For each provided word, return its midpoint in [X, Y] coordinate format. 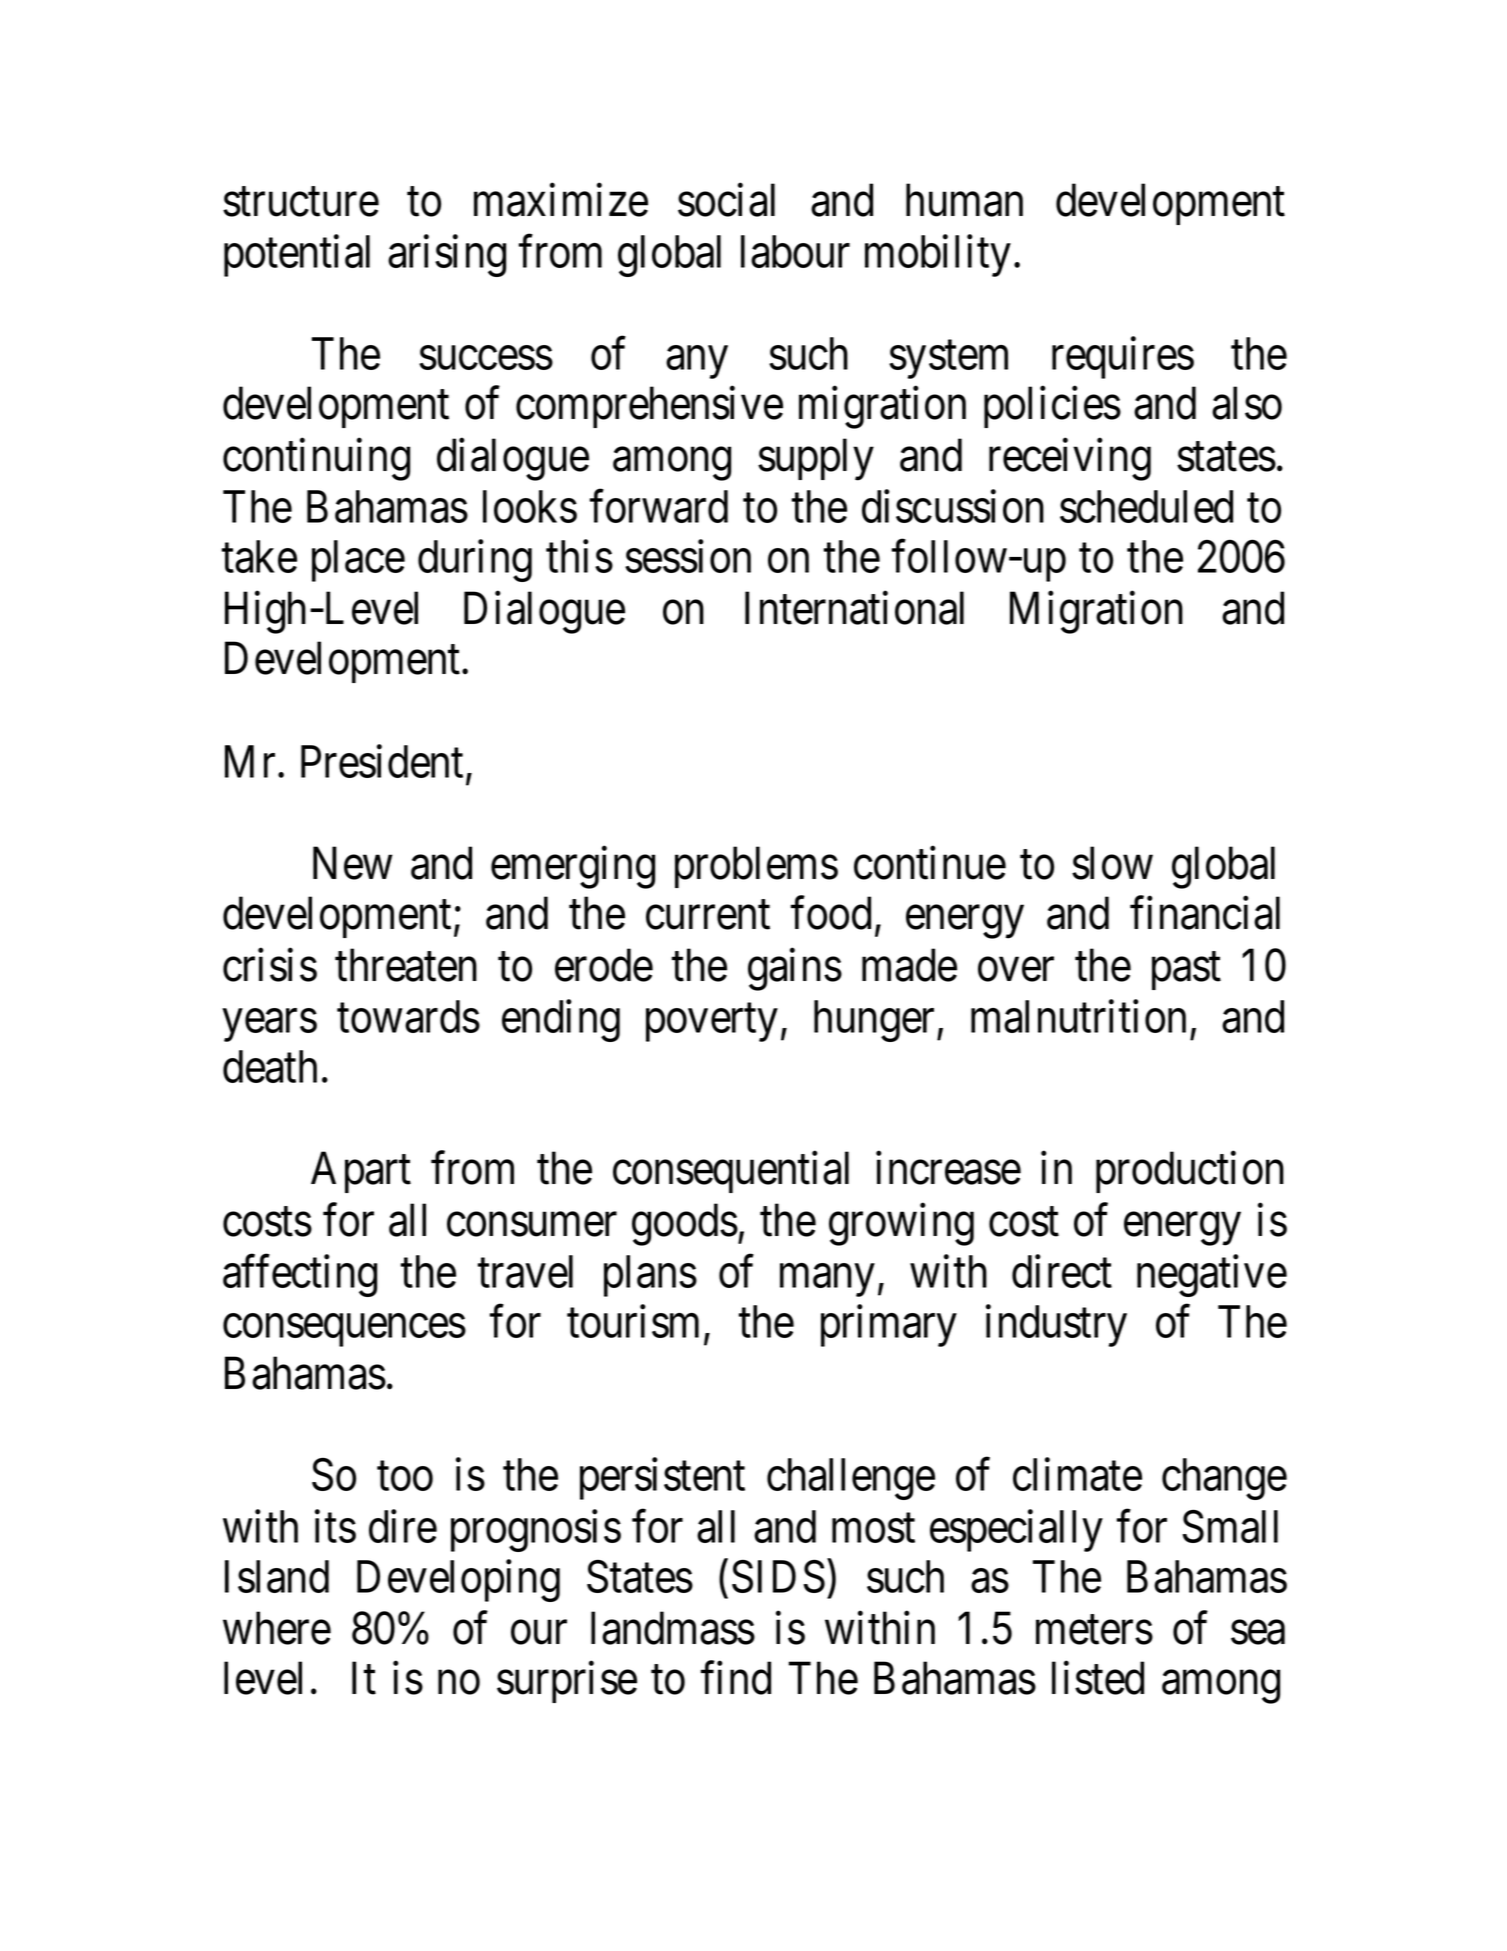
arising [447, 256]
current [708, 915]
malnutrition [1078, 1016]
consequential [731, 1172]
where [277, 1628]
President [382, 761]
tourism [633, 1321]
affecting [300, 1276]
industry [1056, 1326]
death [270, 1066]
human [964, 200]
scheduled [1146, 506]
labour [795, 251]
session [688, 556]
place [358, 561]
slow [1112, 863]
